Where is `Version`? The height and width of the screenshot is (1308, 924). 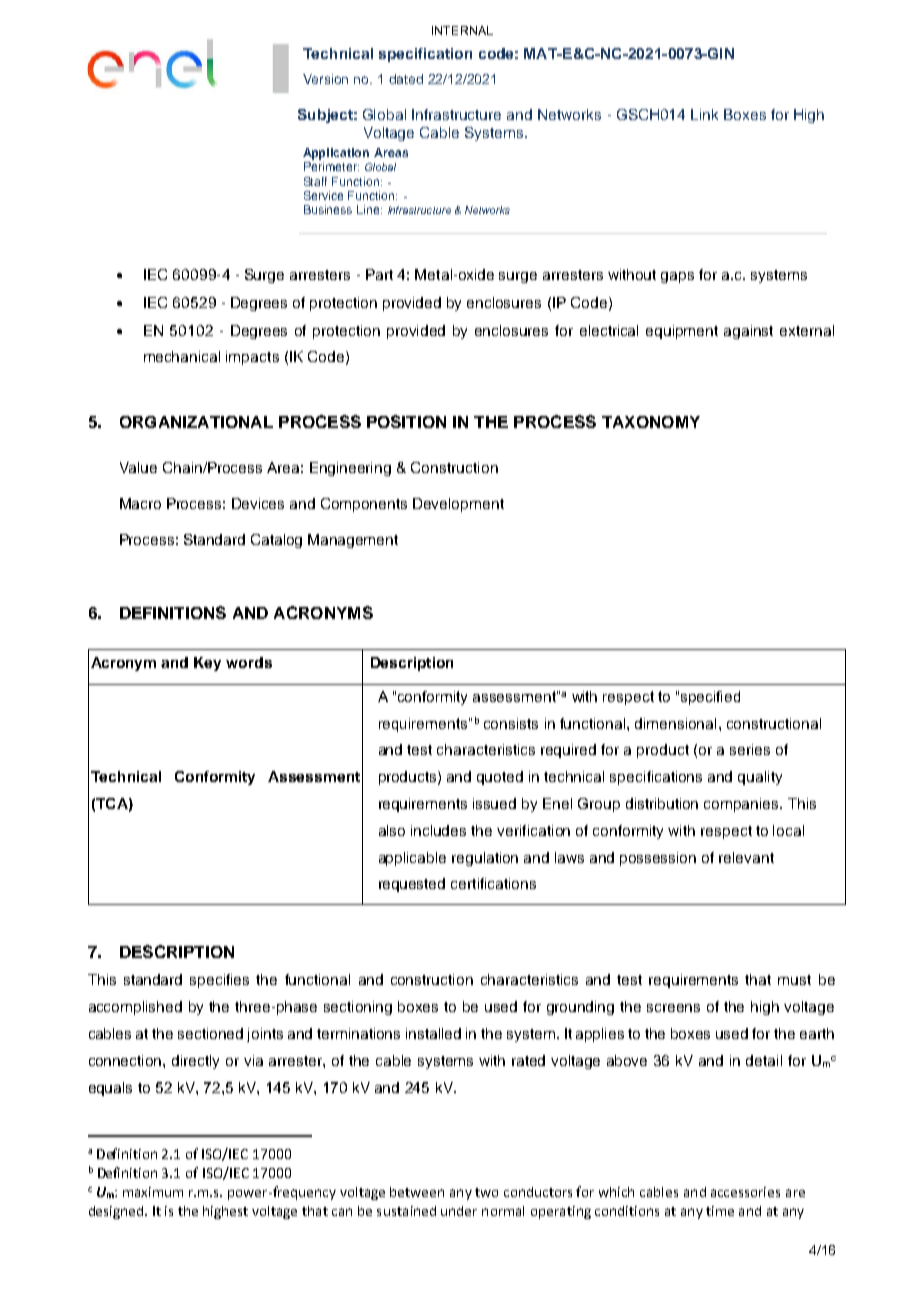 Version is located at coordinates (325, 79).
